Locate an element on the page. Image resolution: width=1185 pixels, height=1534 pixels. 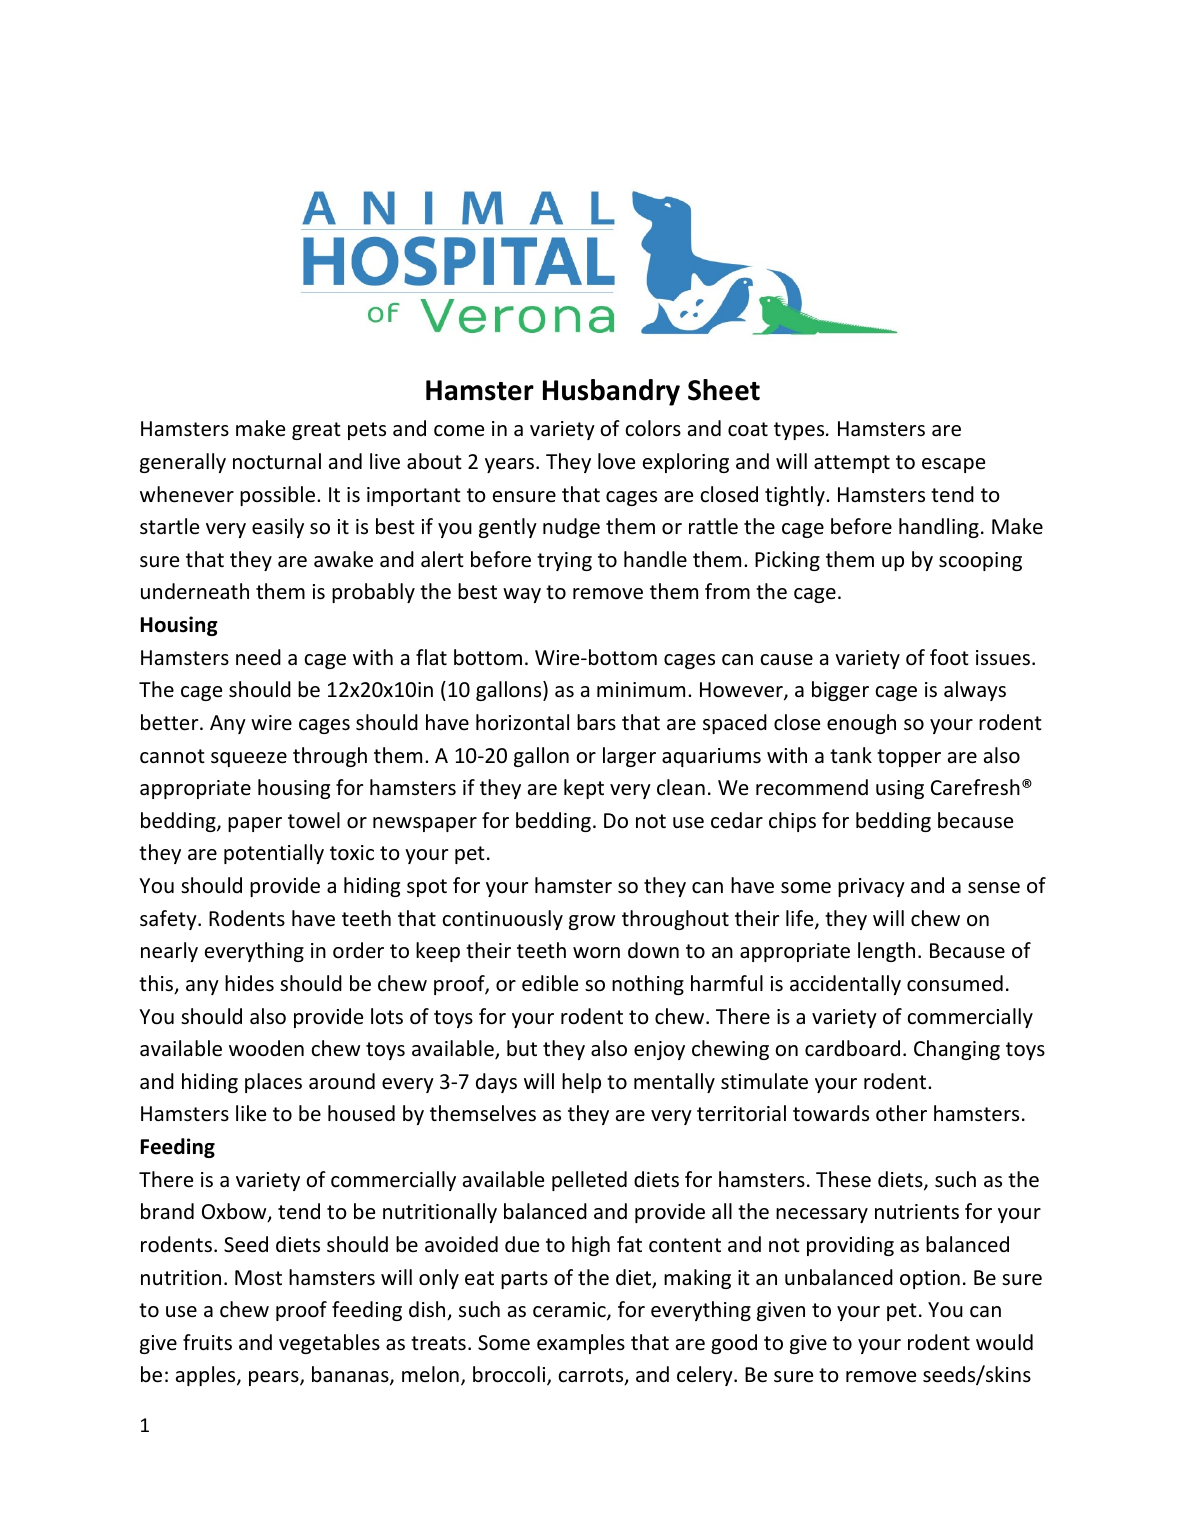
need is located at coordinates (258, 657).
